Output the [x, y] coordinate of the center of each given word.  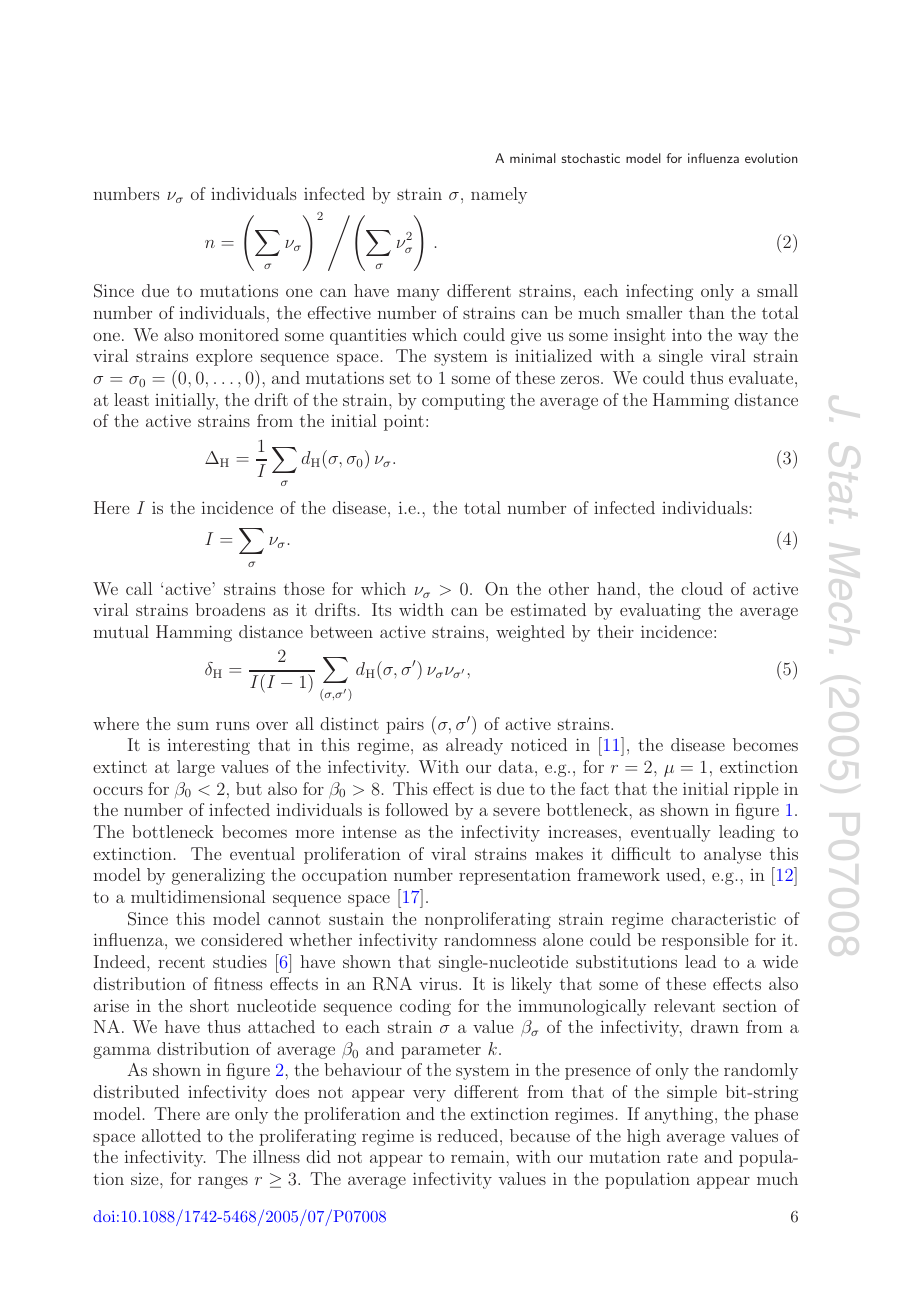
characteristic [723, 918]
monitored [239, 334]
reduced [469, 1135]
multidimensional [198, 896]
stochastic [591, 158]
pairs [405, 725]
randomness [490, 939]
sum [193, 725]
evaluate [762, 377]
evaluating [660, 611]
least [131, 399]
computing [463, 402]
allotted [171, 1135]
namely [499, 195]
